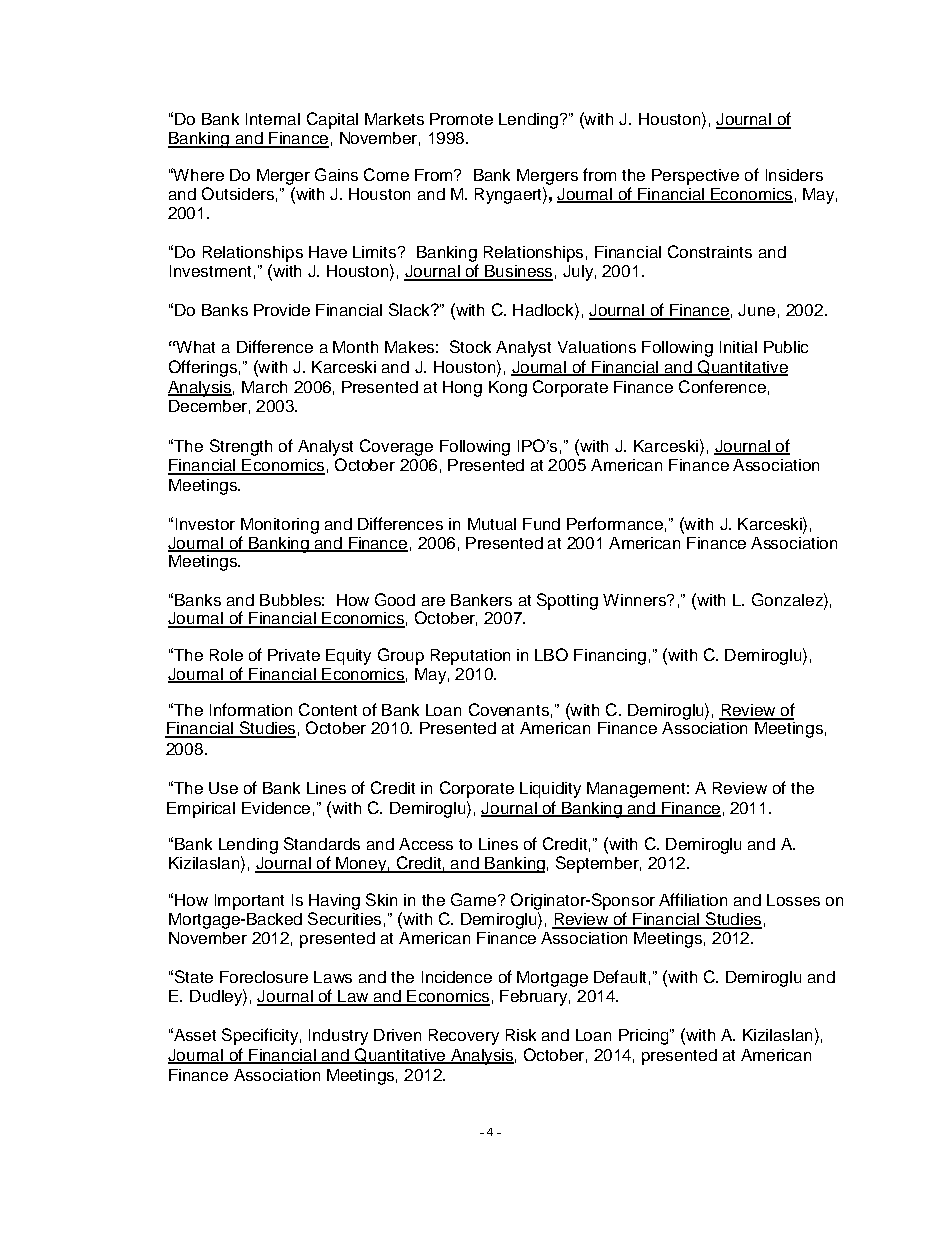  I want to click on Covenants, so click(509, 709).
